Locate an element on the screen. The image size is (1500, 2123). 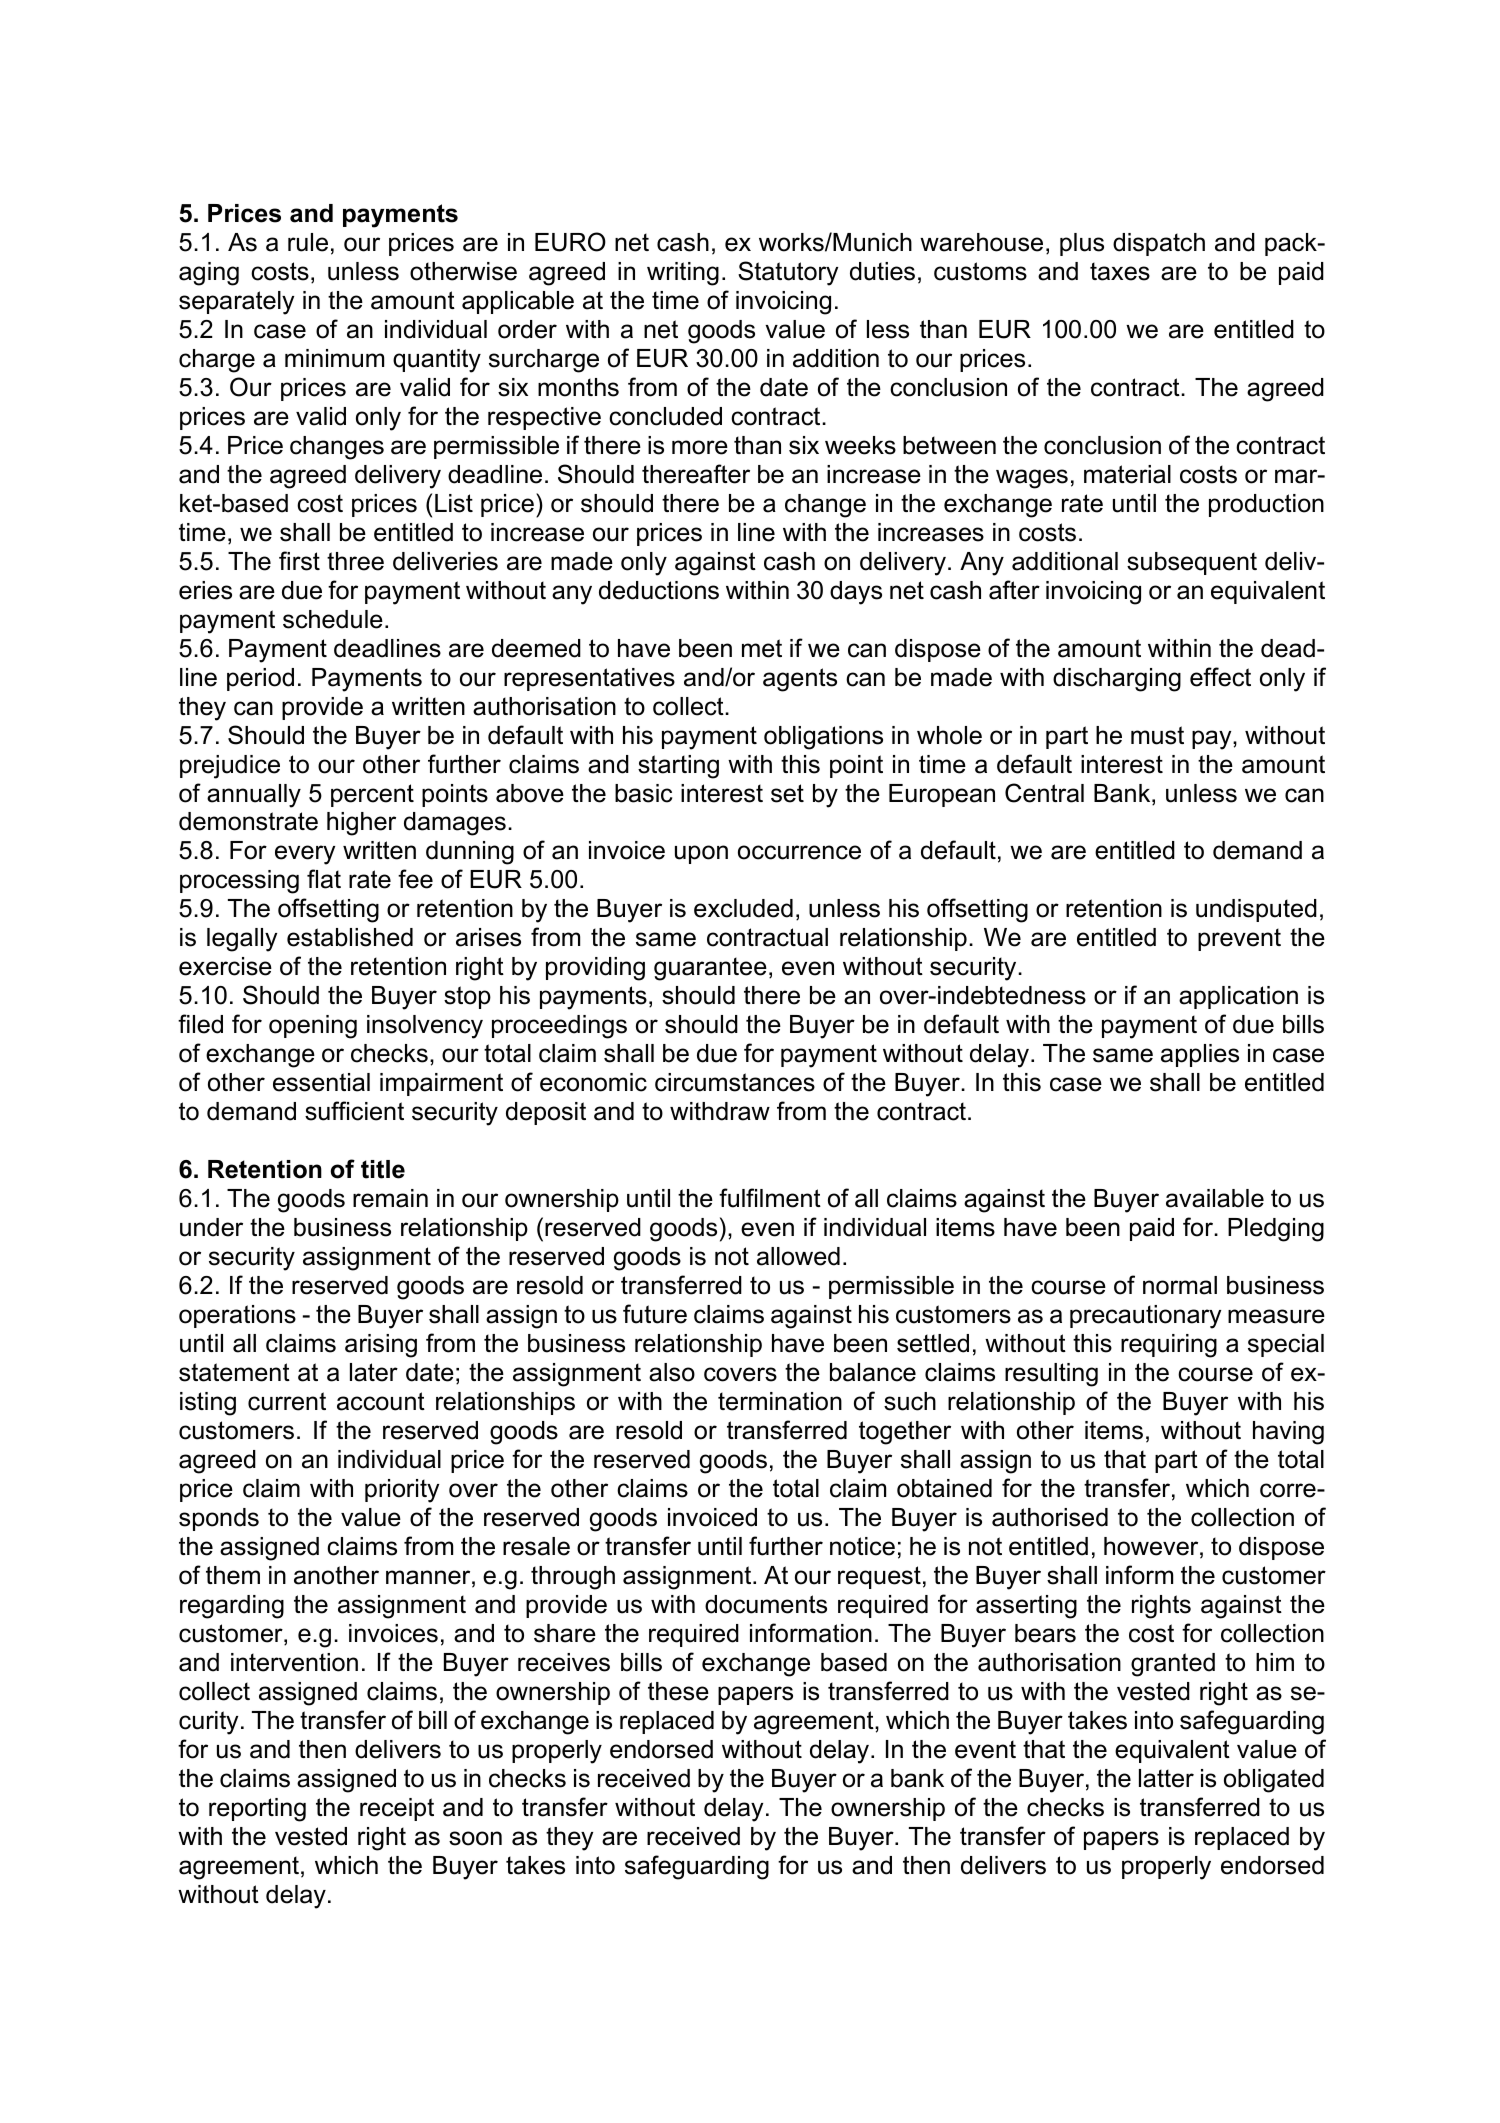
Statutory is located at coordinates (788, 273).
